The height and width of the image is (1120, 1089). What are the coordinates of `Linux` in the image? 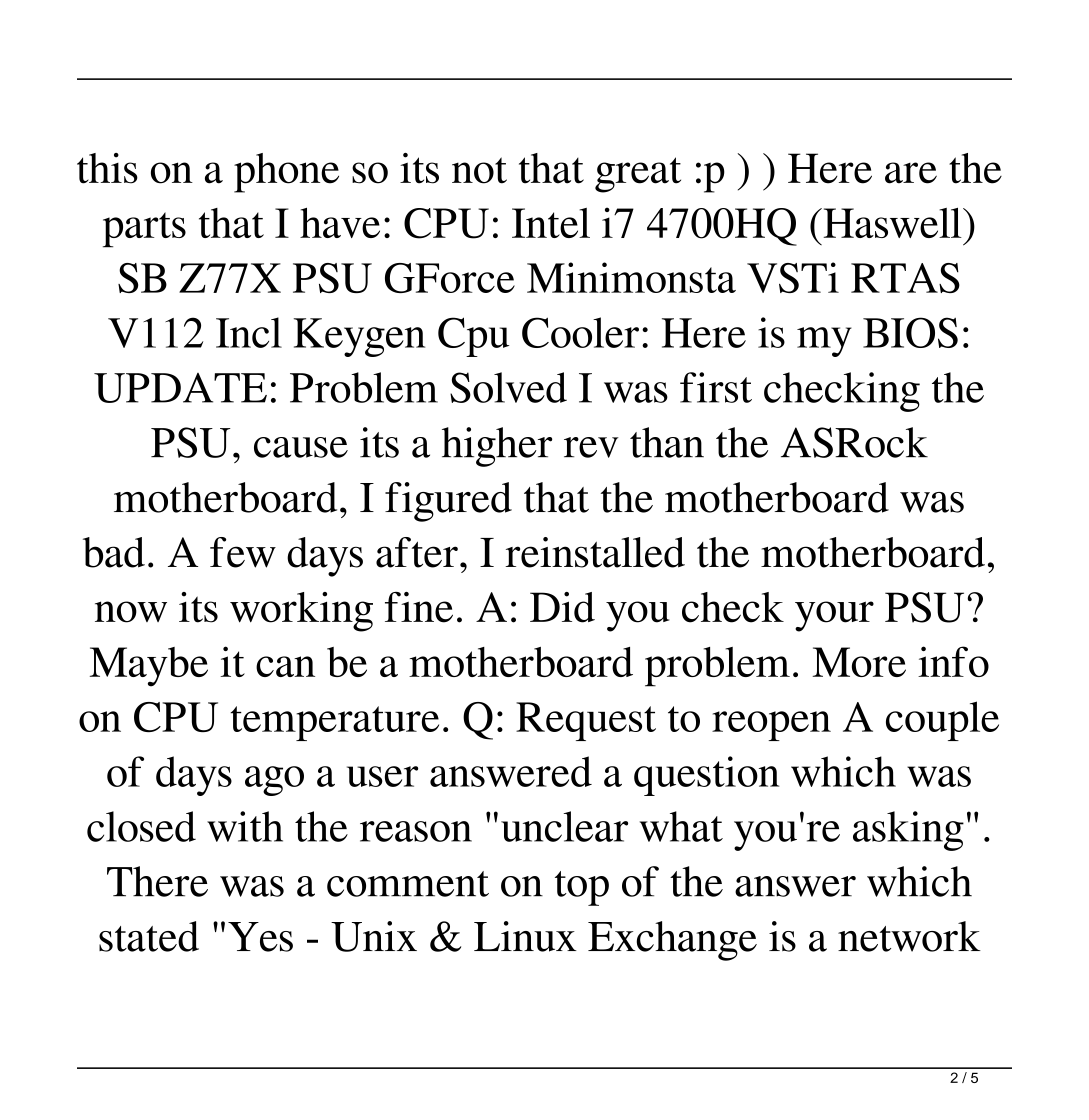 It's located at (525, 936).
